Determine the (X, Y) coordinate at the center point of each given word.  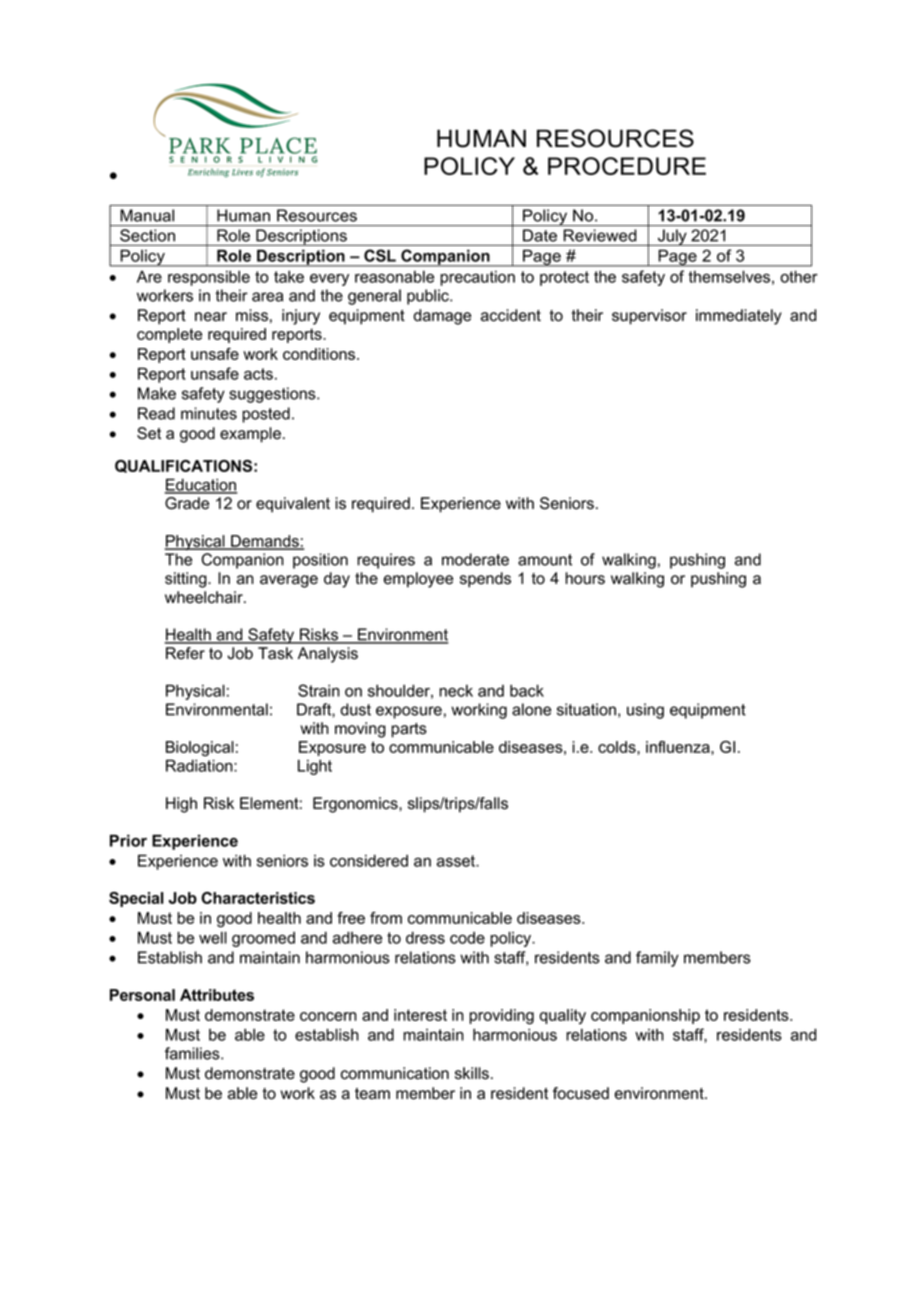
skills (472, 1073)
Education (201, 485)
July (672, 237)
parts (409, 730)
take (289, 276)
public (429, 297)
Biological (200, 749)
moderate (475, 559)
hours (585, 578)
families (193, 1053)
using (645, 711)
